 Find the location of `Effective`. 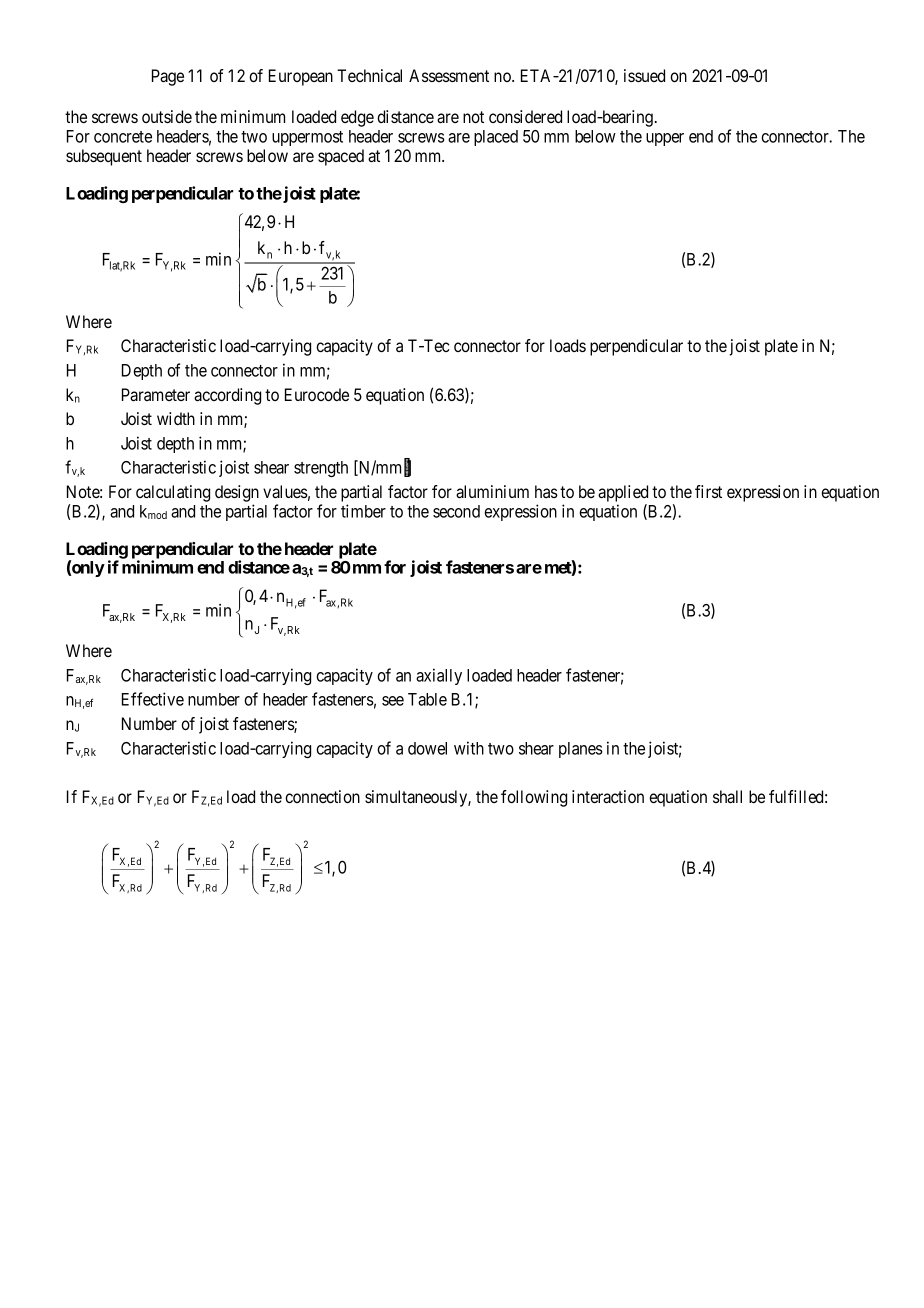

Effective is located at coordinates (153, 699).
